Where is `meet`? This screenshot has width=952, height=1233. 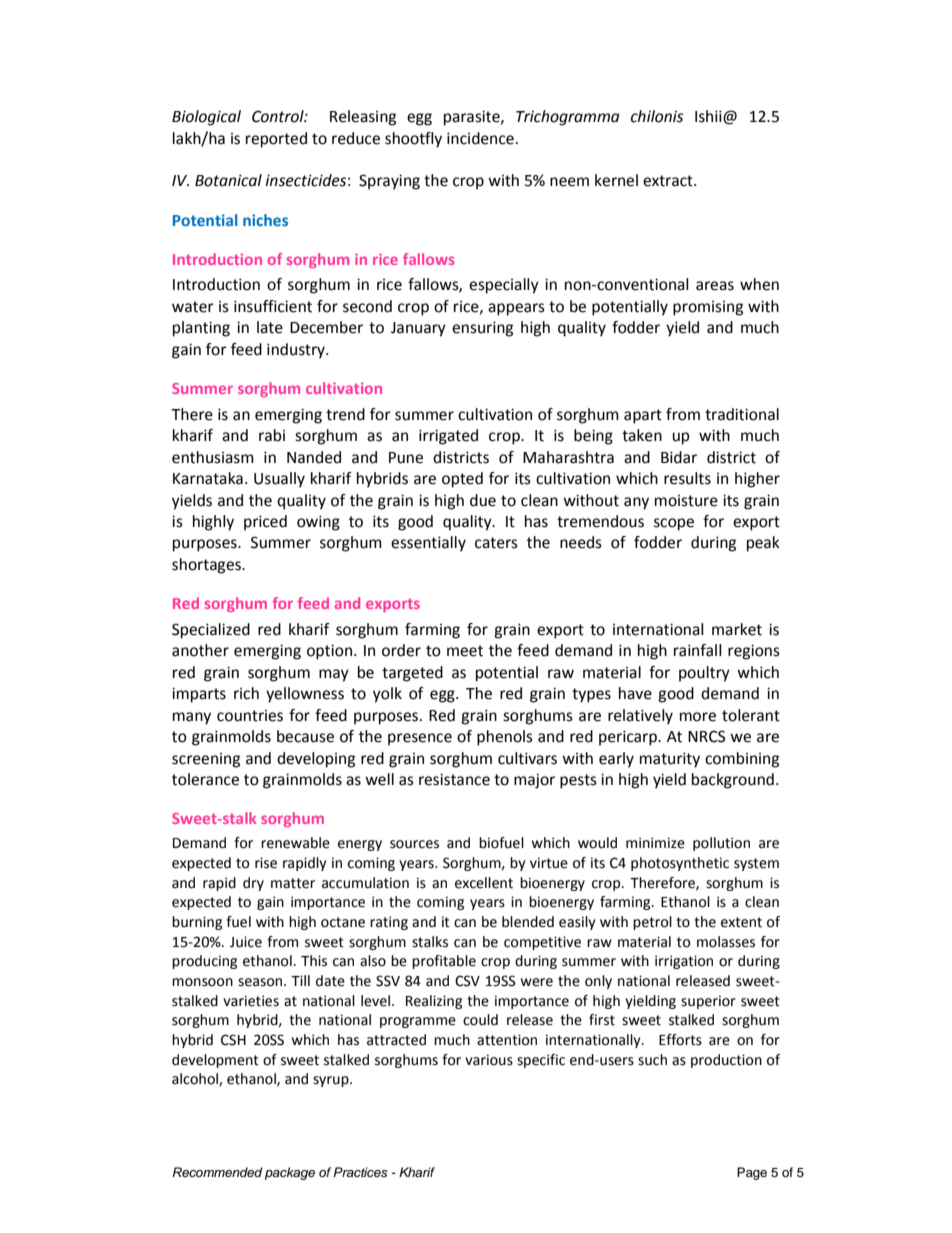 meet is located at coordinates (465, 651).
